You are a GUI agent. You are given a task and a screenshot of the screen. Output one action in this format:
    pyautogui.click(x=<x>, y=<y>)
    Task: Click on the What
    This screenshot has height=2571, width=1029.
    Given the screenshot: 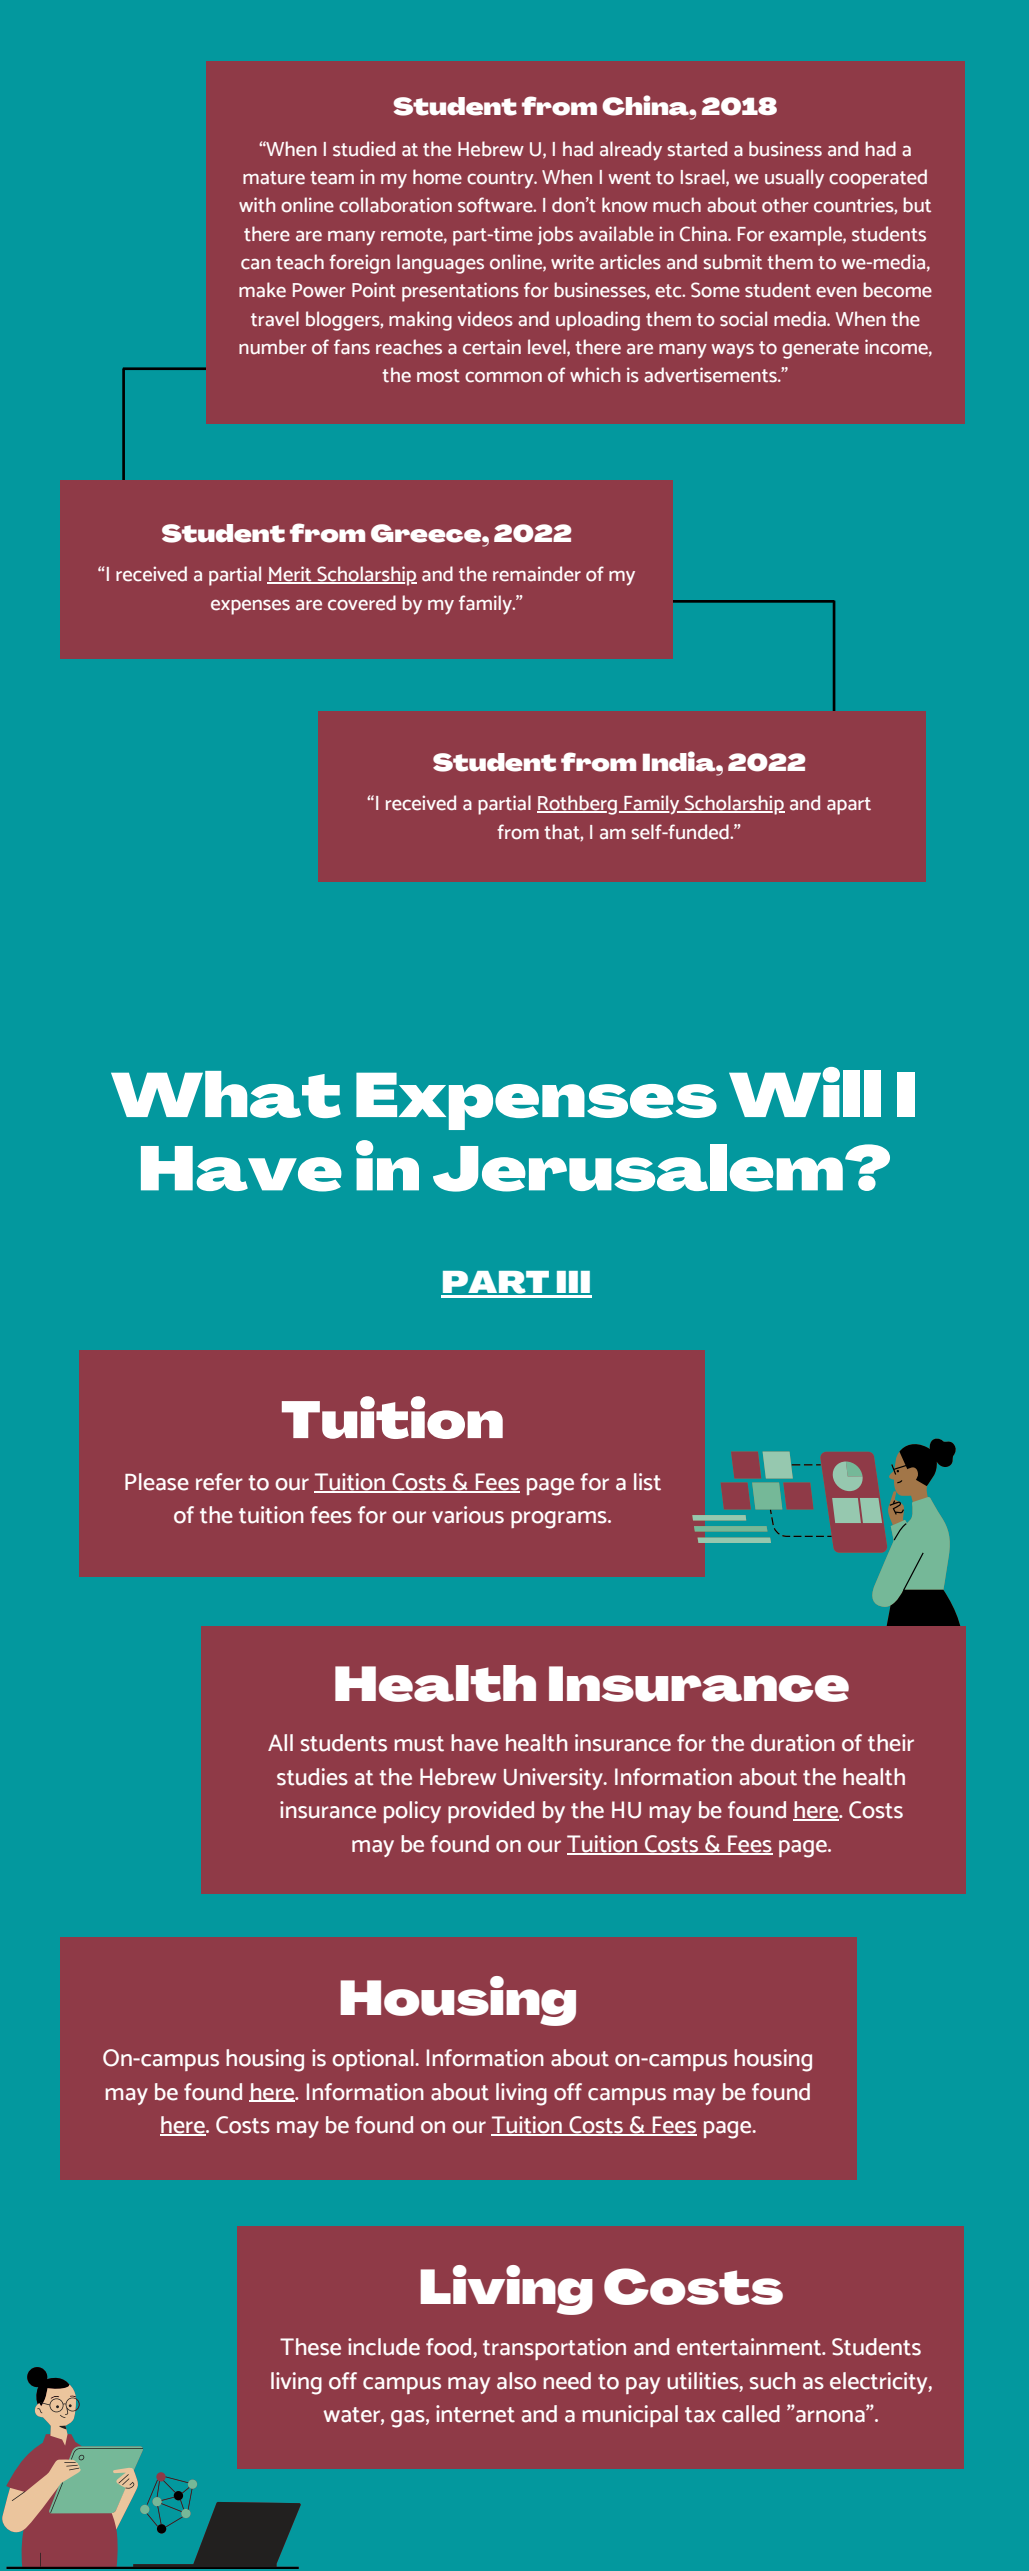 What is the action you would take?
    pyautogui.click(x=226, y=1094)
